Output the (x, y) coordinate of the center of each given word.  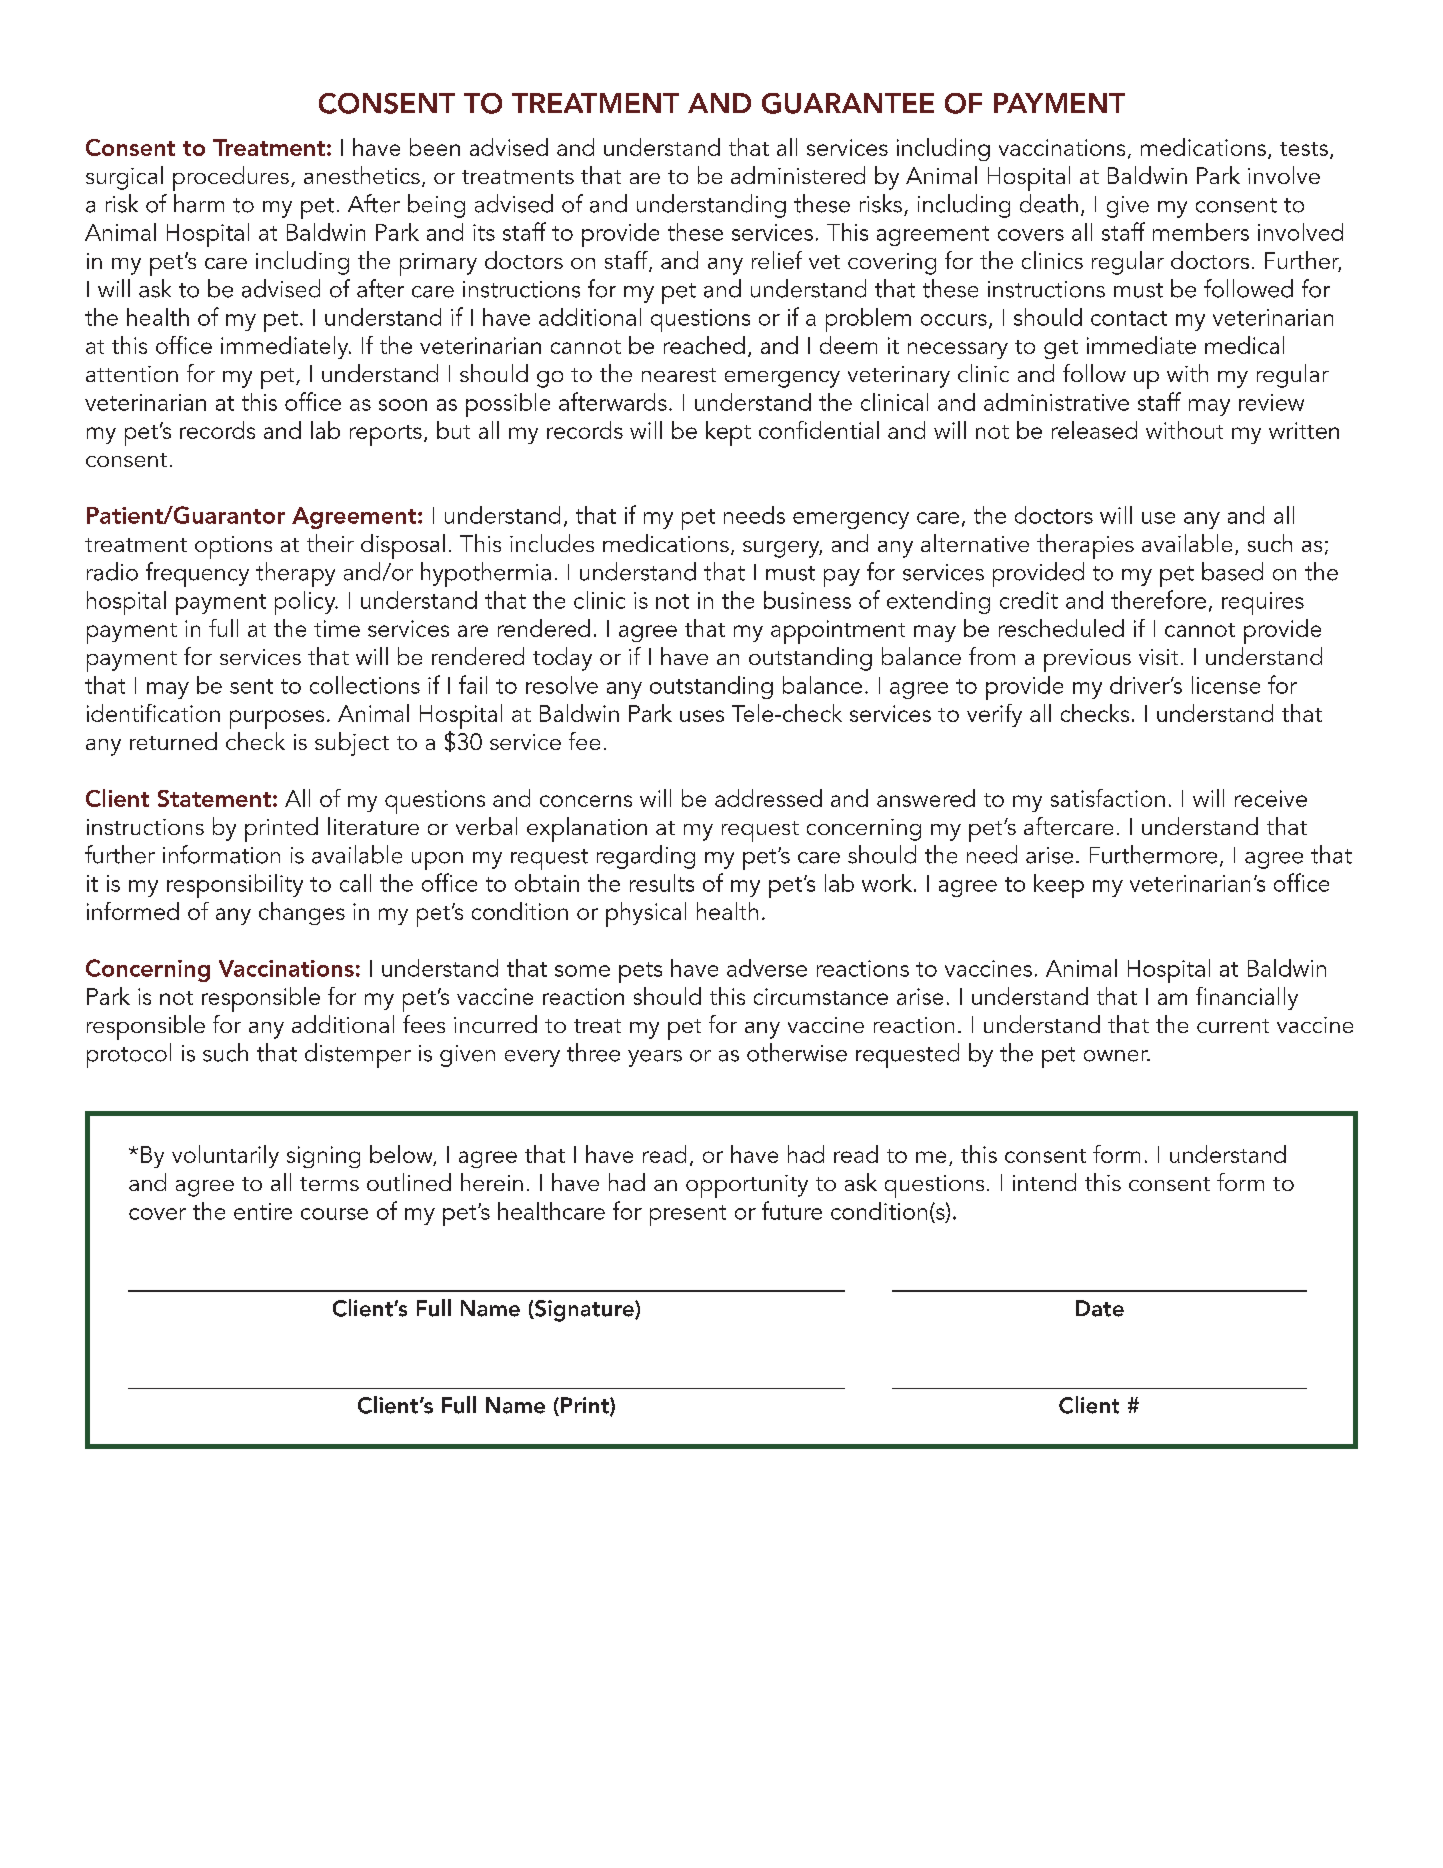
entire (263, 1211)
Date (1100, 1308)
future (792, 1210)
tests (1304, 149)
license (1226, 685)
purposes (277, 719)
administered (798, 175)
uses (702, 716)
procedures (231, 178)
